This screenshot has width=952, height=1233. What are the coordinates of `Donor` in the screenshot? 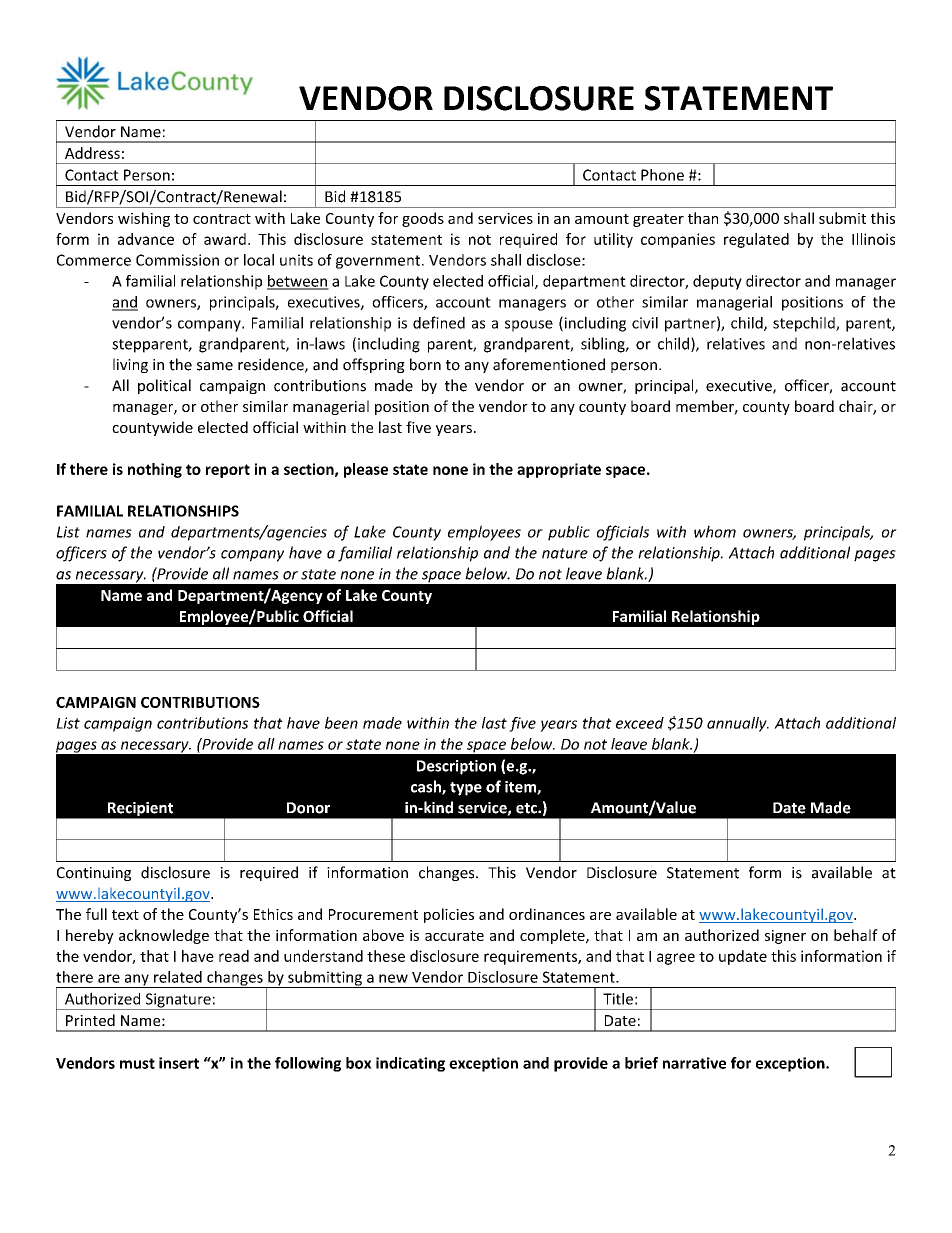 It's located at (308, 808).
